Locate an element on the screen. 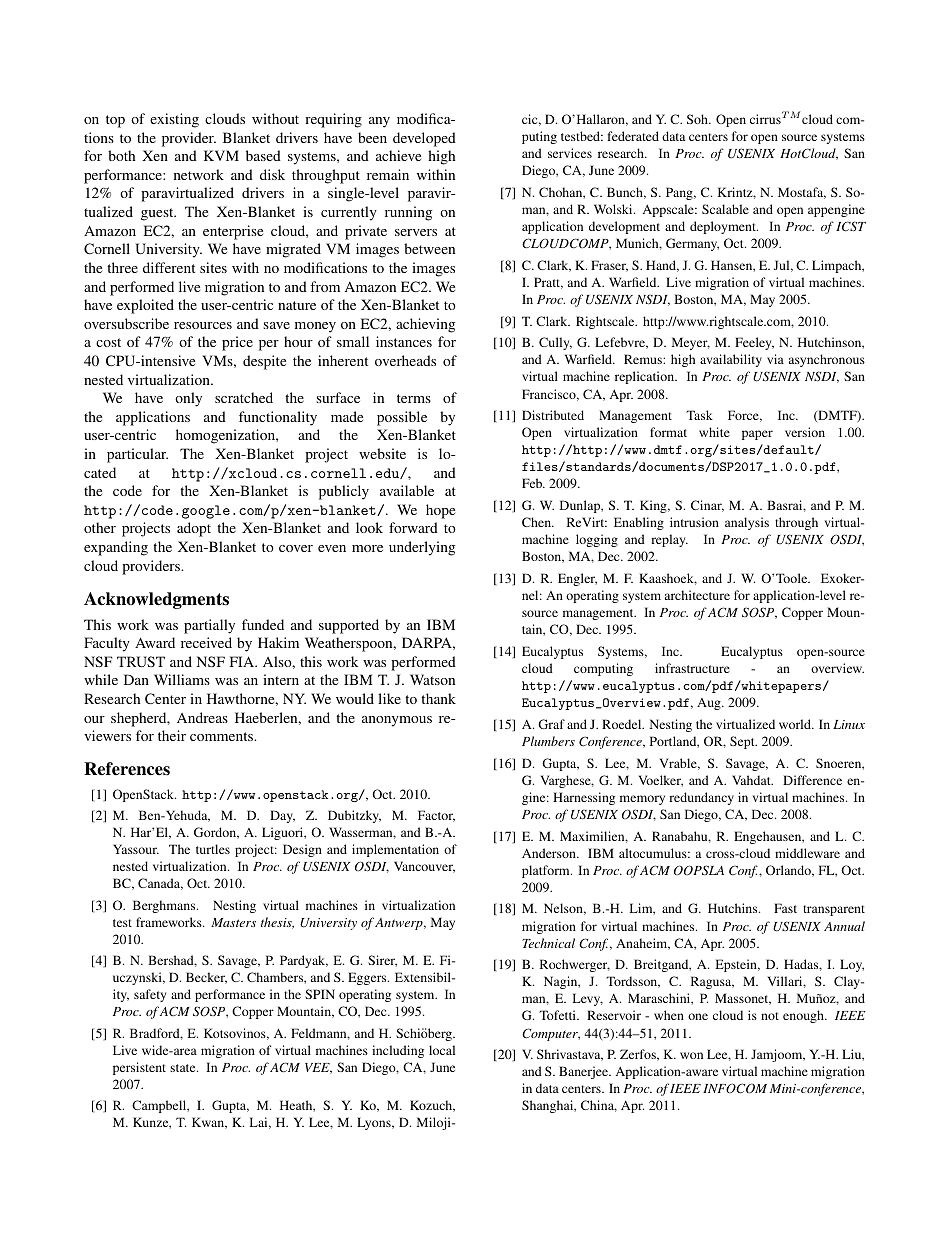 Image resolution: width=952 pixels, height=1233 pixels. Kwan is located at coordinates (209, 1123).
